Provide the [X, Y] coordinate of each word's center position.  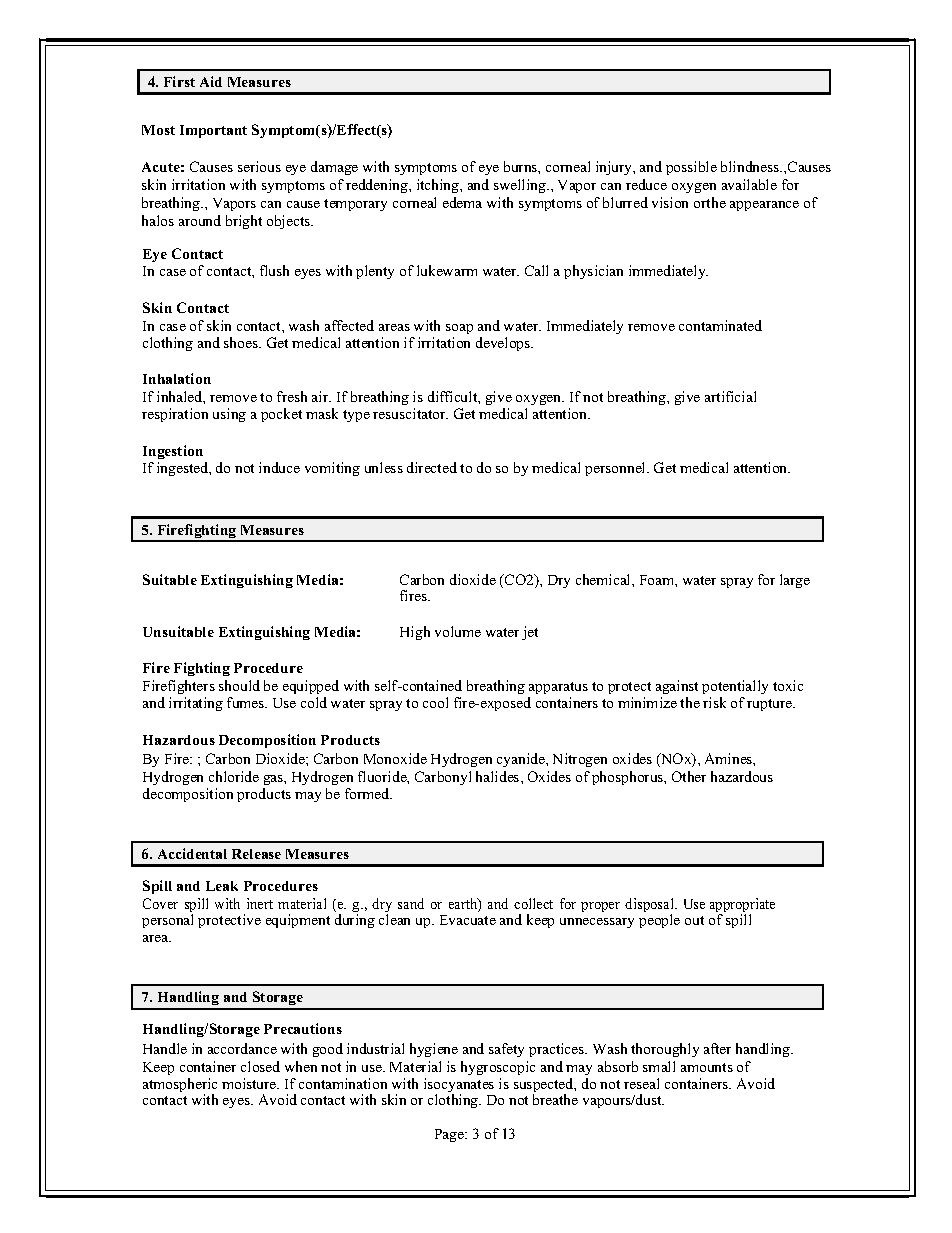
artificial [730, 396]
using [229, 415]
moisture [250, 1083]
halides [499, 776]
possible [691, 168]
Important [213, 131]
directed [432, 467]
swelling [521, 186]
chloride [234, 776]
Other [689, 776]
